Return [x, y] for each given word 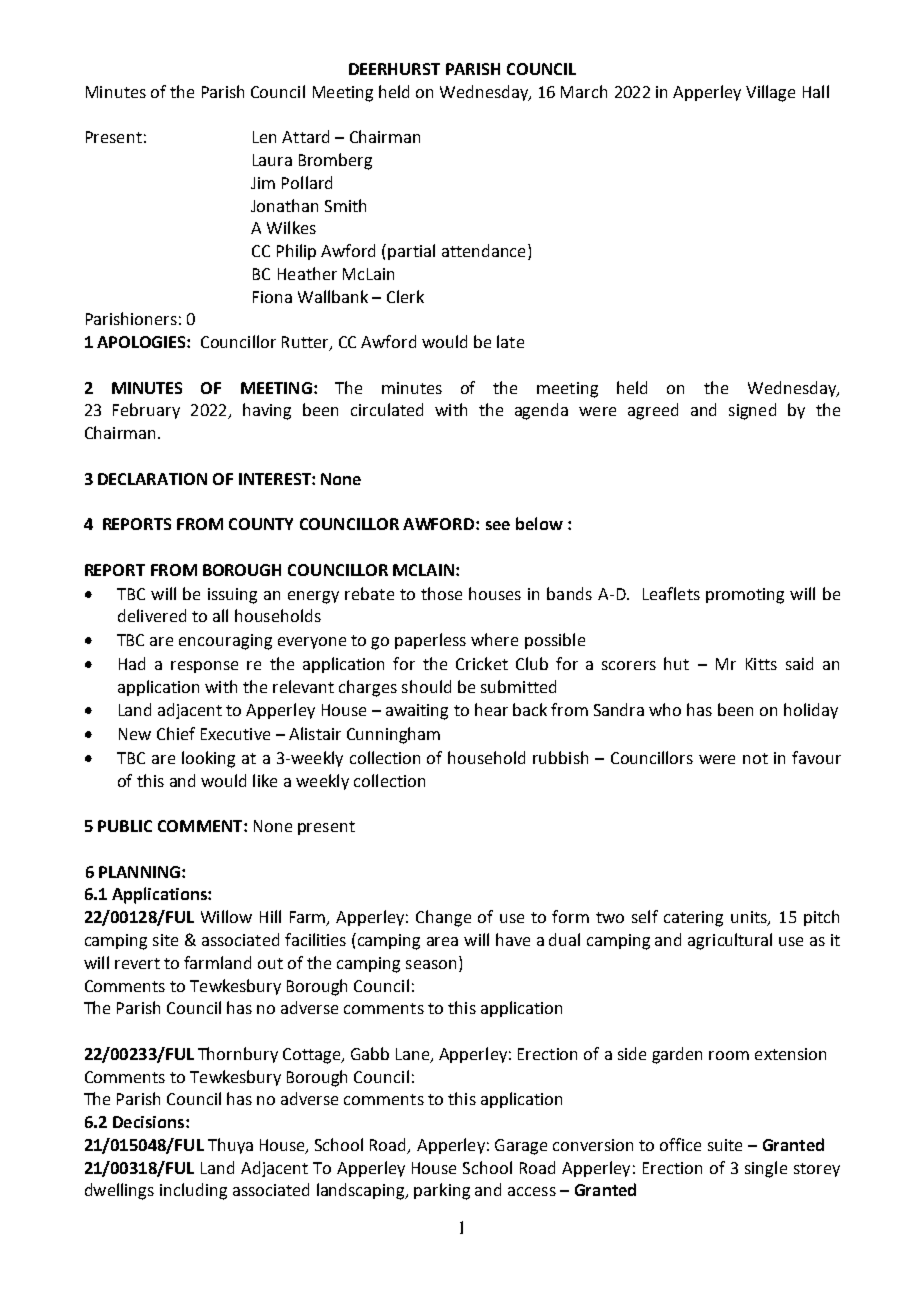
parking [442, 1191]
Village [770, 93]
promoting [745, 596]
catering [693, 919]
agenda [541, 411]
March [584, 91]
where [494, 639]
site [165, 940]
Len [264, 137]
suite [725, 1145]
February [146, 411]
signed [752, 411]
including [193, 1191]
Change [443, 918]
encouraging [225, 642]
